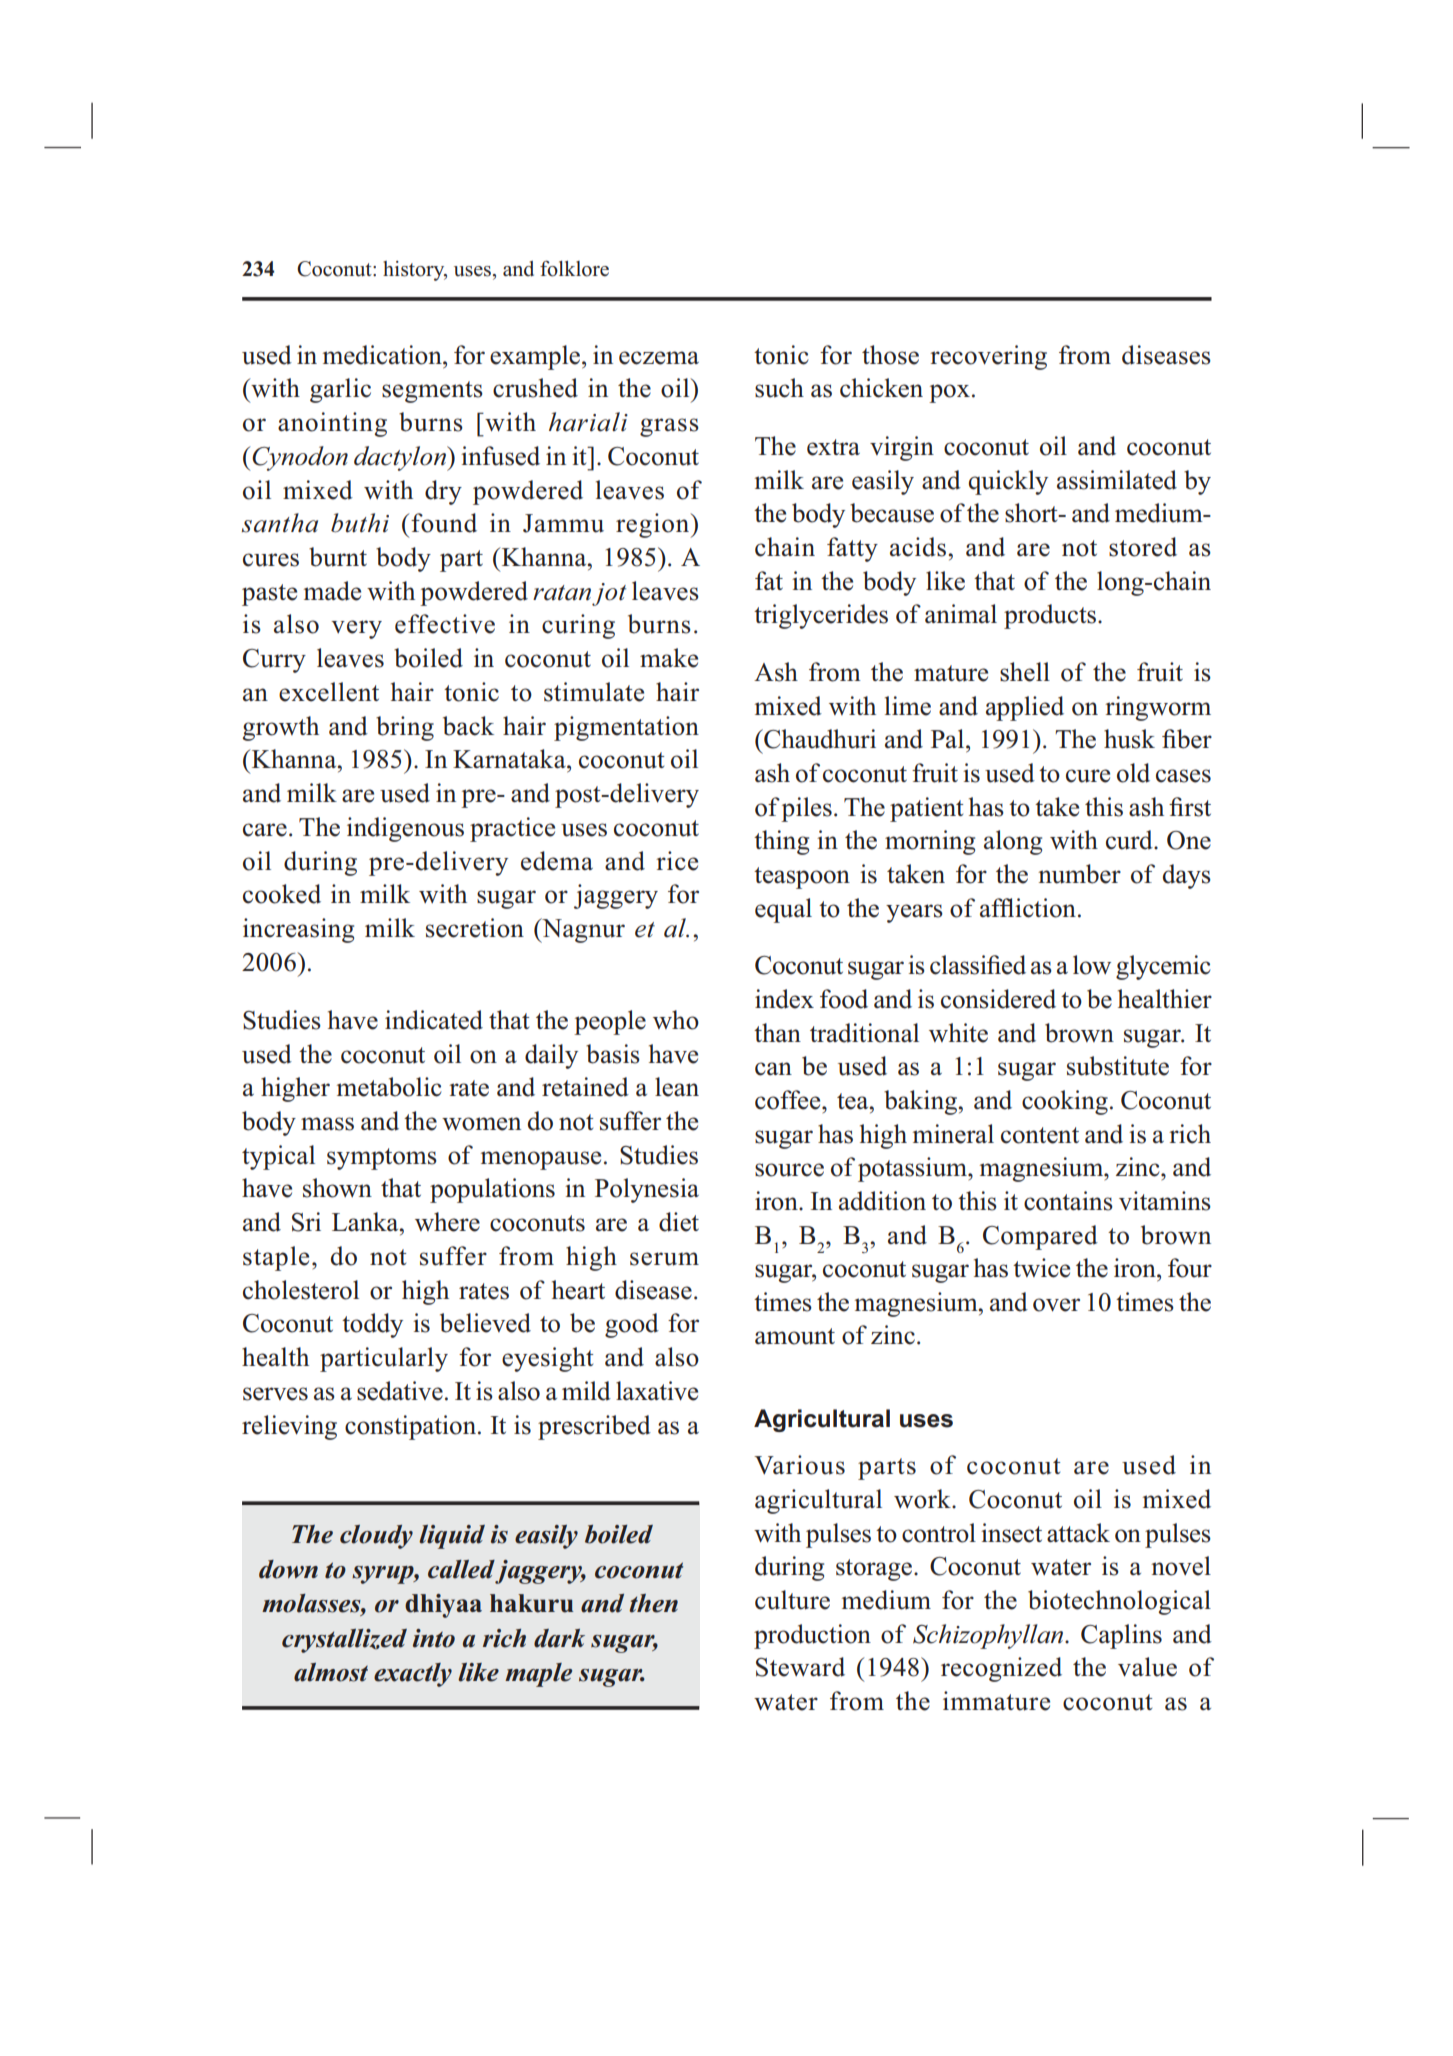 This document has height=2056, width=1453. Describe the element at coordinates (792, 1600) in the document. I see `culture` at that location.
